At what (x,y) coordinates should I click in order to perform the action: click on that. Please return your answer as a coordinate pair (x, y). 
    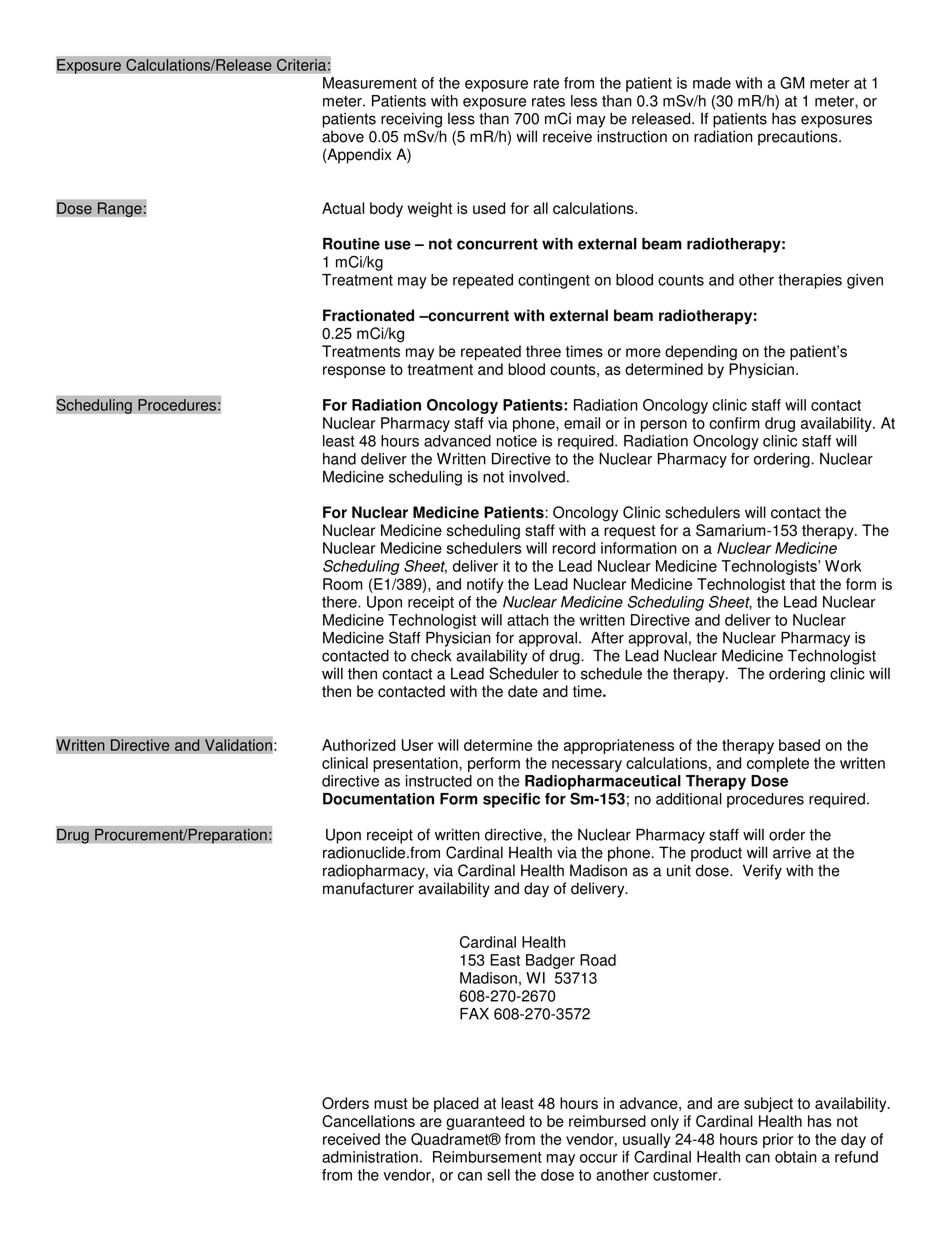
    Looking at the image, I should click on (802, 584).
